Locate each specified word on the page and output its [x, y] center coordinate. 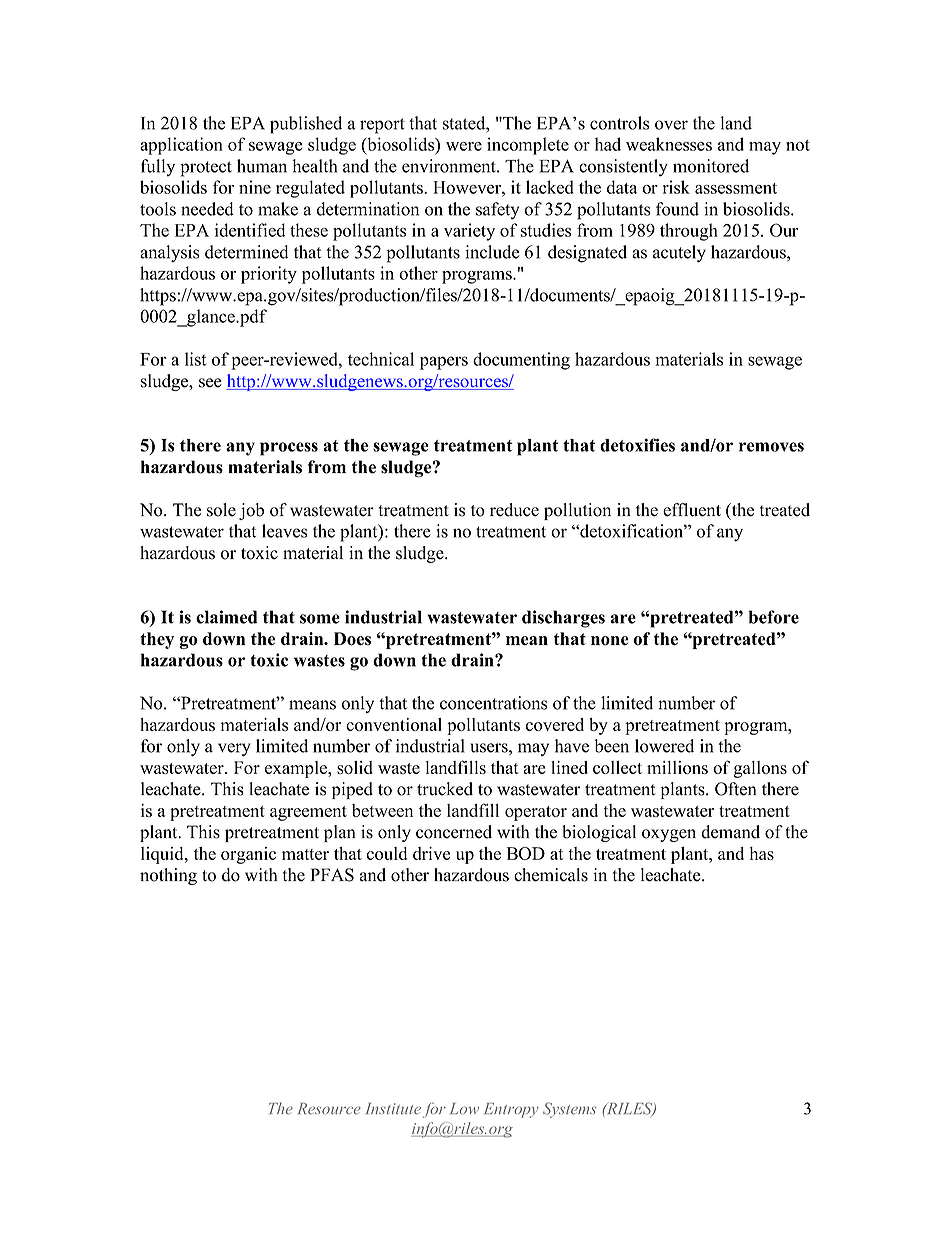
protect [206, 169]
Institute [393, 1109]
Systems [569, 1110]
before [774, 617]
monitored [711, 166]
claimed [226, 617]
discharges [563, 619]
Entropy [511, 1110]
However [468, 187]
